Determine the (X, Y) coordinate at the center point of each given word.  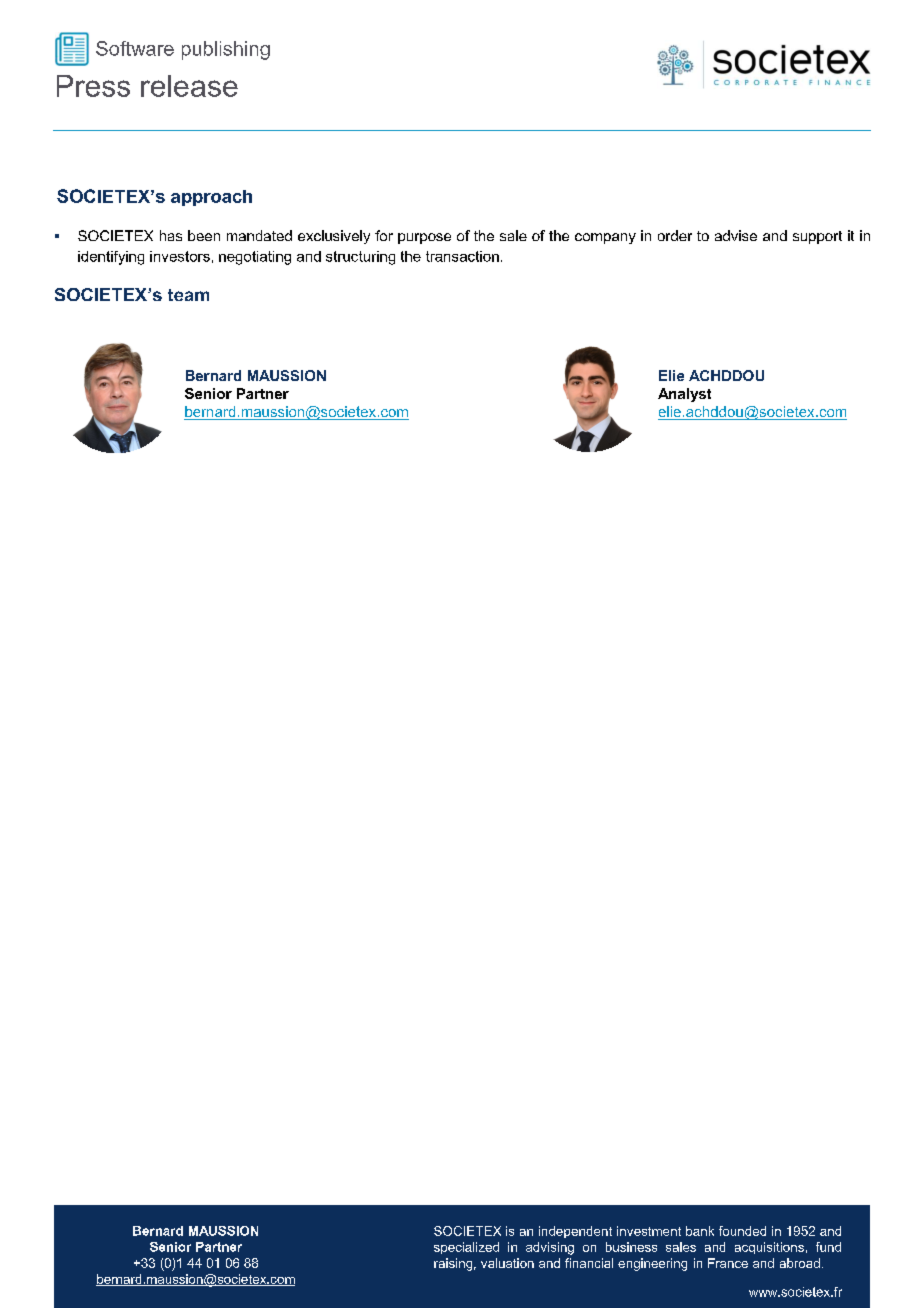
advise (736, 235)
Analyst (684, 395)
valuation (507, 1263)
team (188, 295)
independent (575, 1232)
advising (550, 1248)
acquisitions (769, 1248)
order (675, 235)
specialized (466, 1248)
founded (742, 1231)
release (189, 86)
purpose (424, 238)
